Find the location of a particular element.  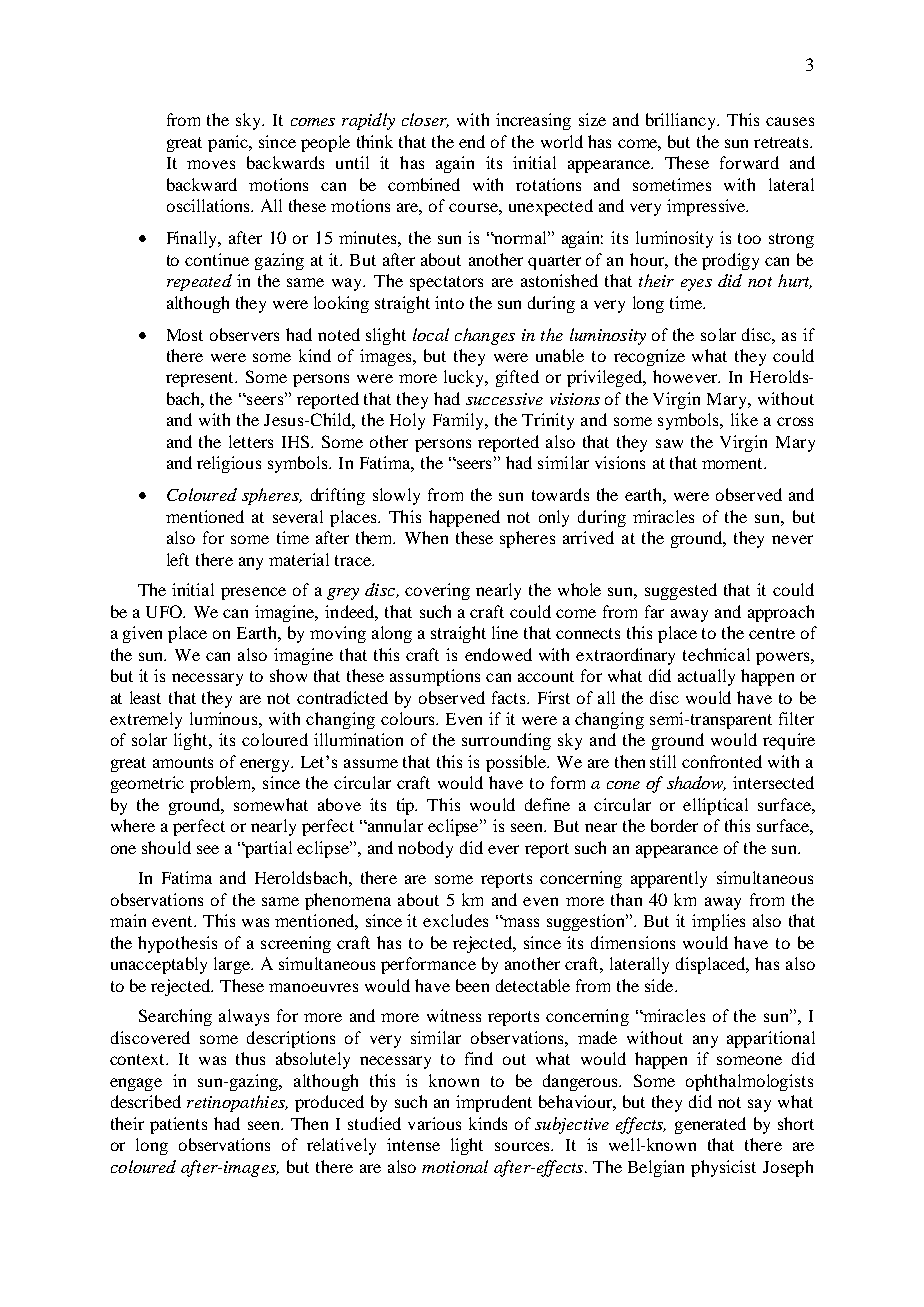

excludes is located at coordinates (455, 920).
